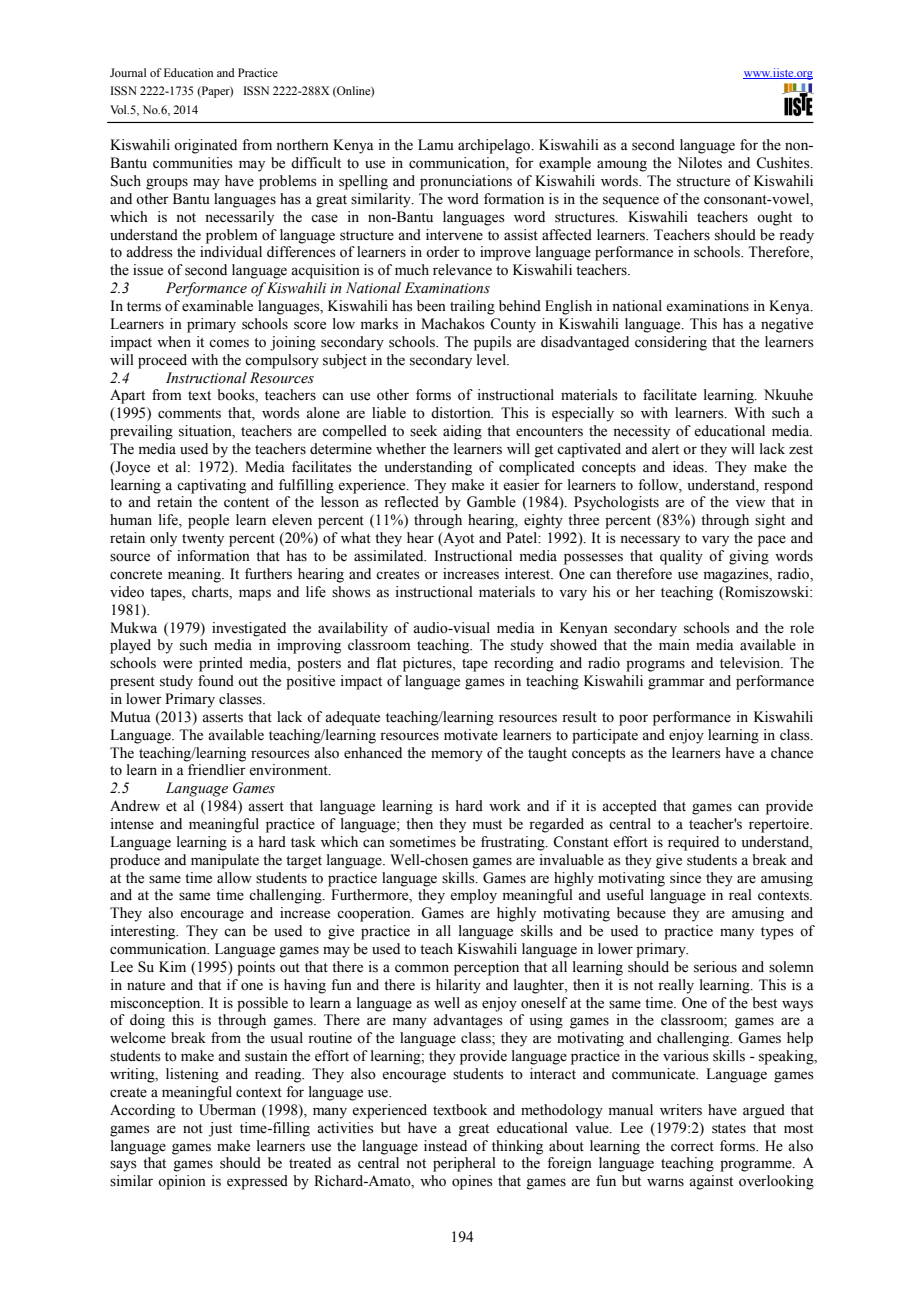 This image has width=924, height=1308. I want to click on just, so click(220, 1129).
